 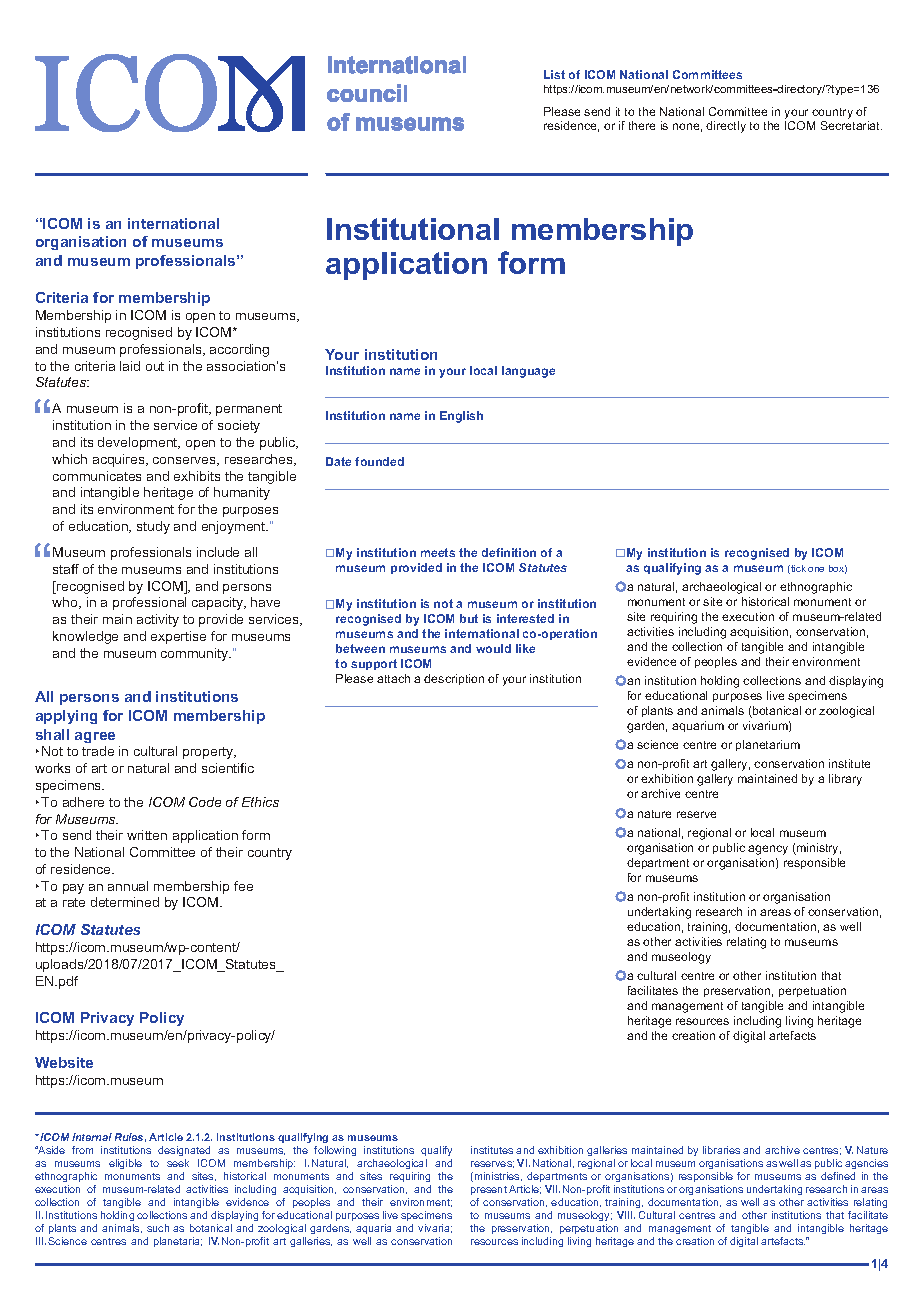 What do you see at coordinates (489, 1190) in the page?
I see `present` at bounding box center [489, 1190].
